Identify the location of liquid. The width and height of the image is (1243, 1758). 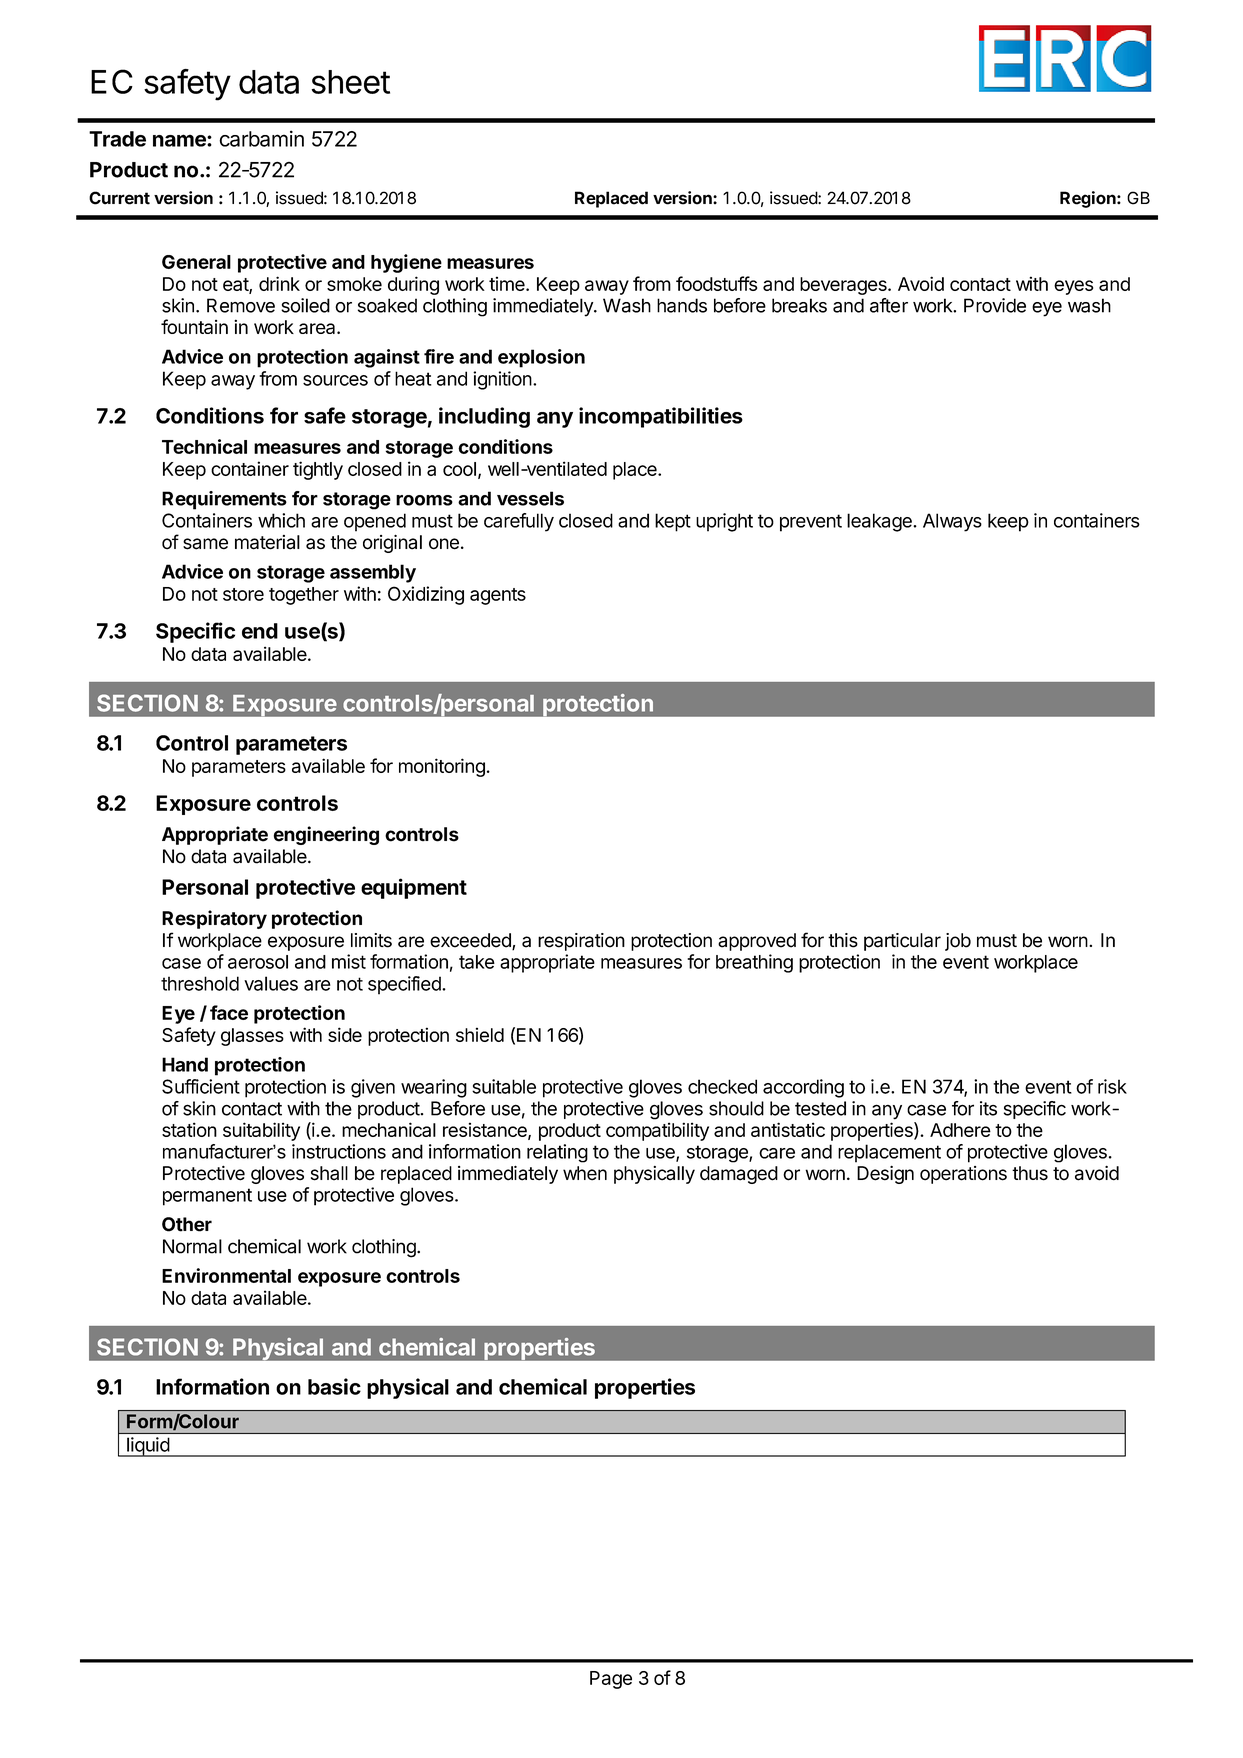
(148, 1447).
